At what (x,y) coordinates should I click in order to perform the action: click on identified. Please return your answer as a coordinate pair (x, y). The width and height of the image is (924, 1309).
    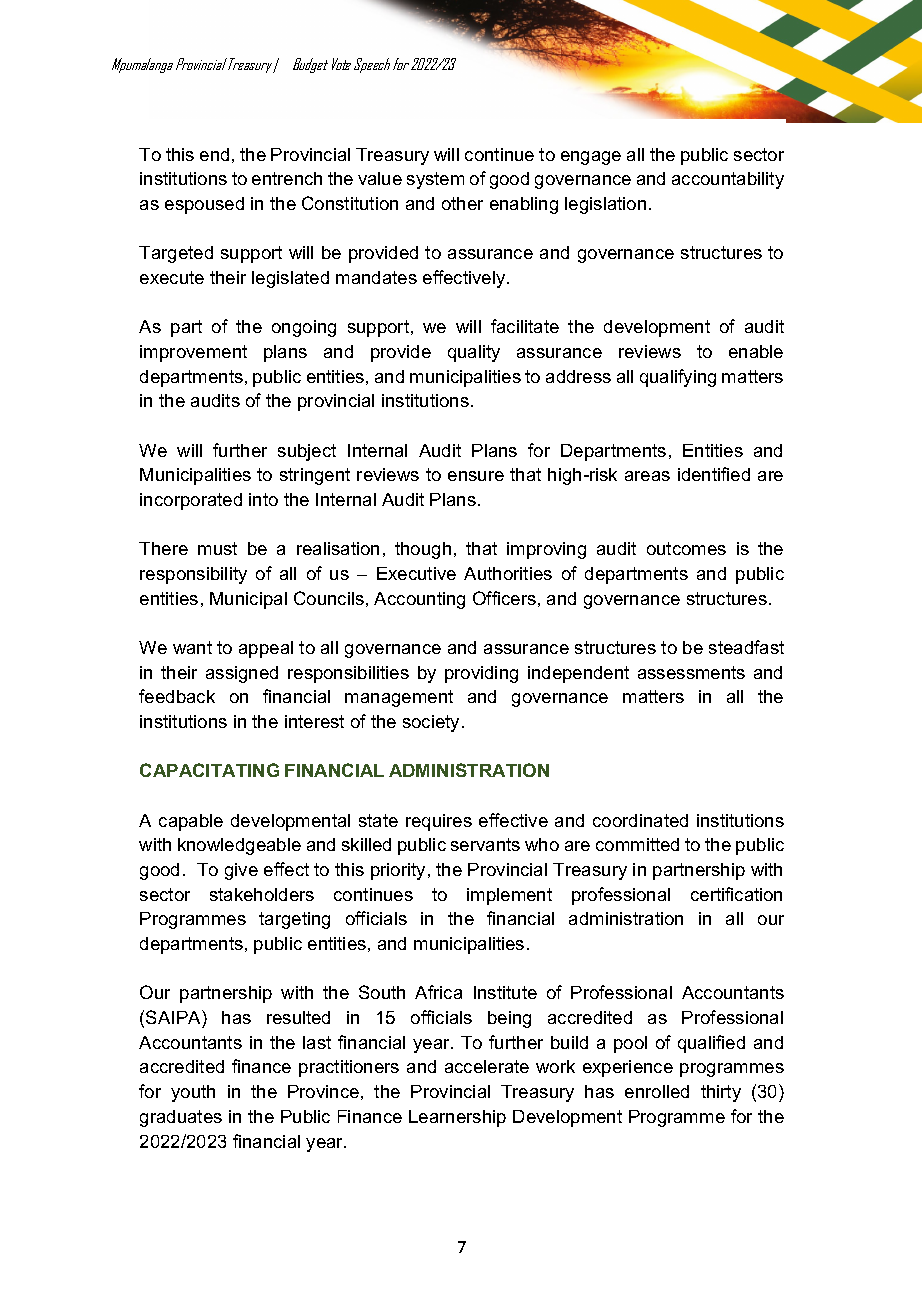
    Looking at the image, I should click on (714, 474).
